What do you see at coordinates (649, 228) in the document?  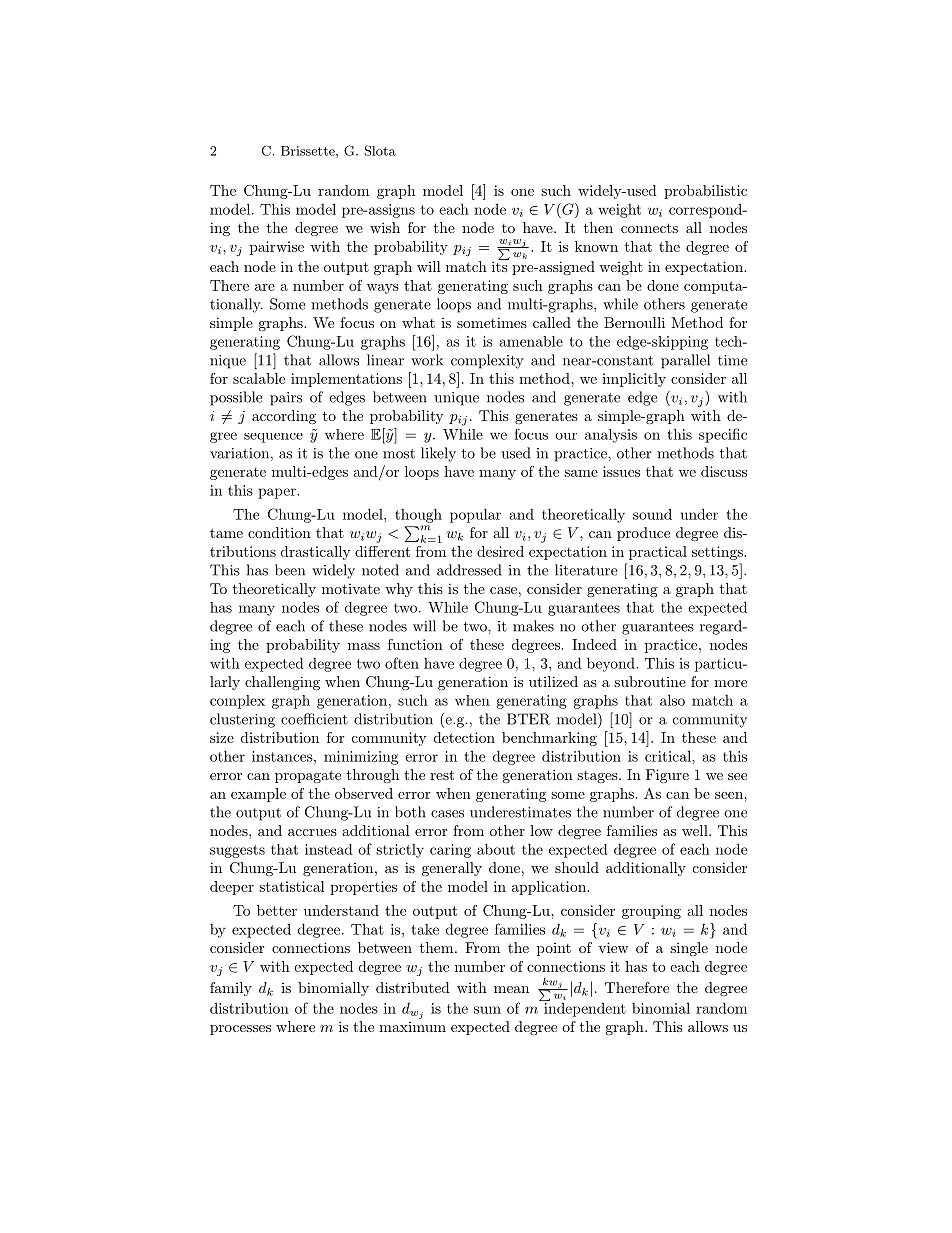 I see `connects` at bounding box center [649, 228].
